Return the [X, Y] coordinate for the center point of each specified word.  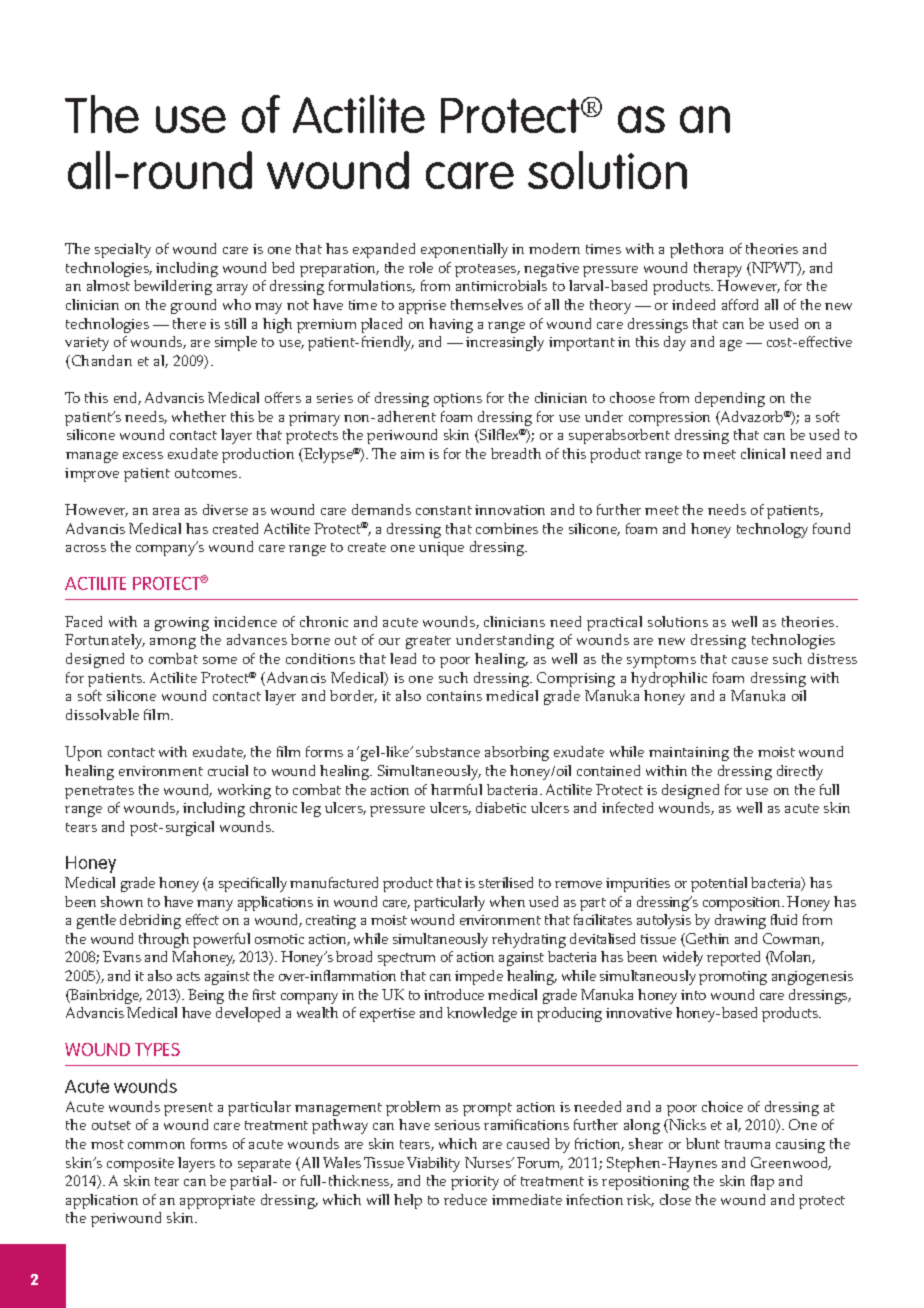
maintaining [689, 754]
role [421, 267]
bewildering [173, 287]
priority [475, 1183]
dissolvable [102, 714]
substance [448, 751]
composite [140, 1165]
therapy [718, 269]
